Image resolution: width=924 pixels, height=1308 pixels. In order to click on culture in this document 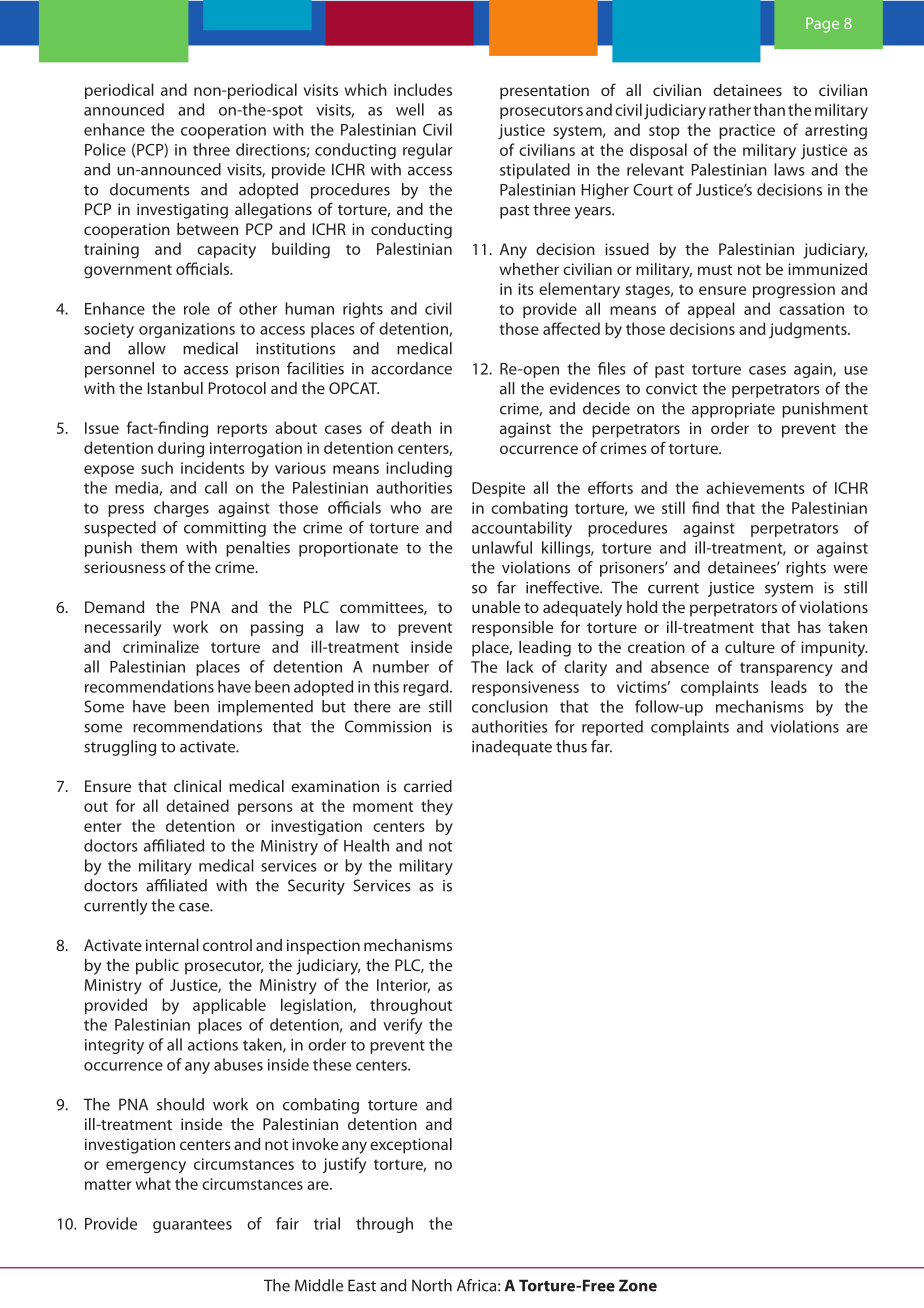, I will do `click(750, 647)`.
